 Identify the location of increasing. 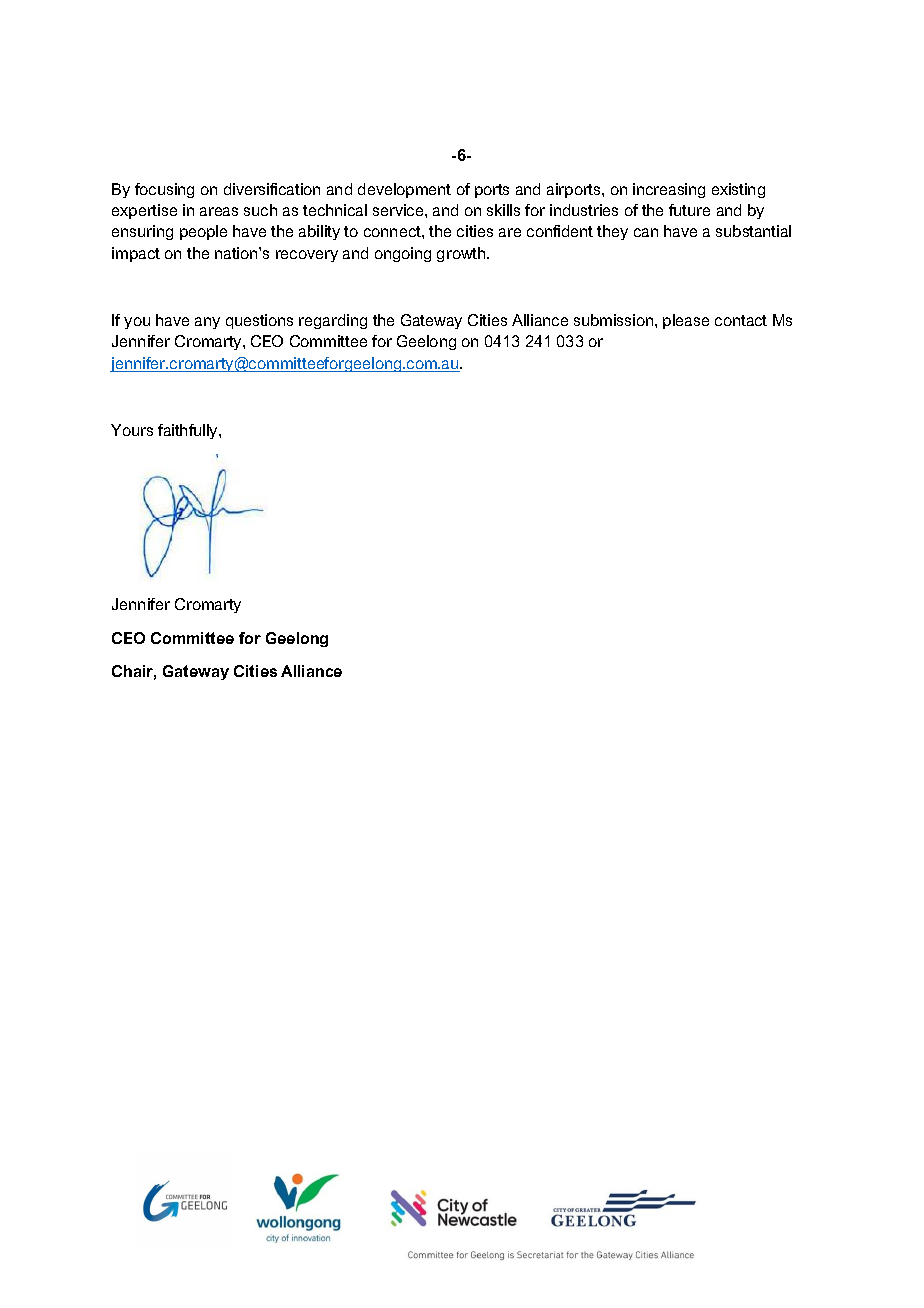
(669, 190).
